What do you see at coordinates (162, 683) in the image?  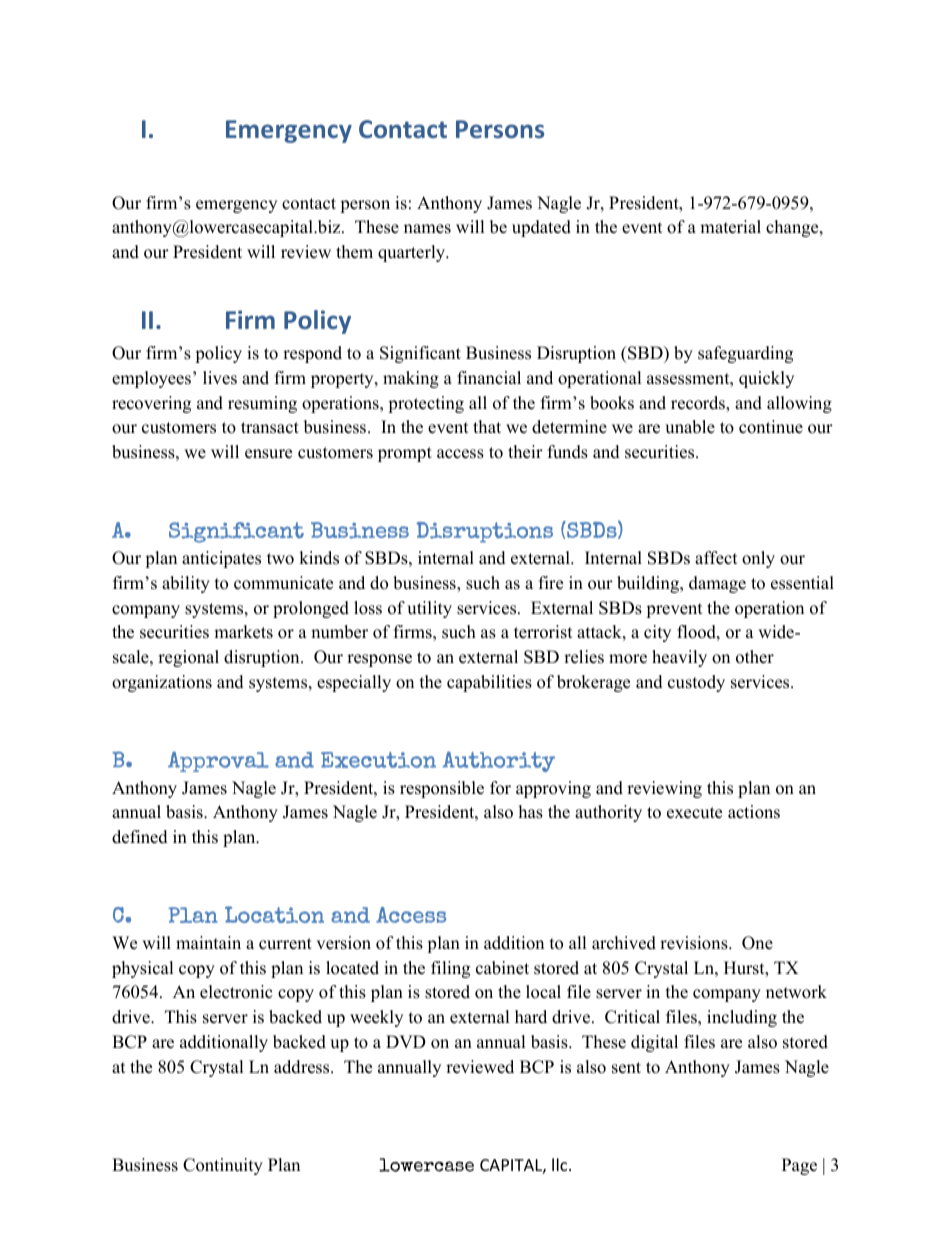 I see `organizations` at bounding box center [162, 683].
